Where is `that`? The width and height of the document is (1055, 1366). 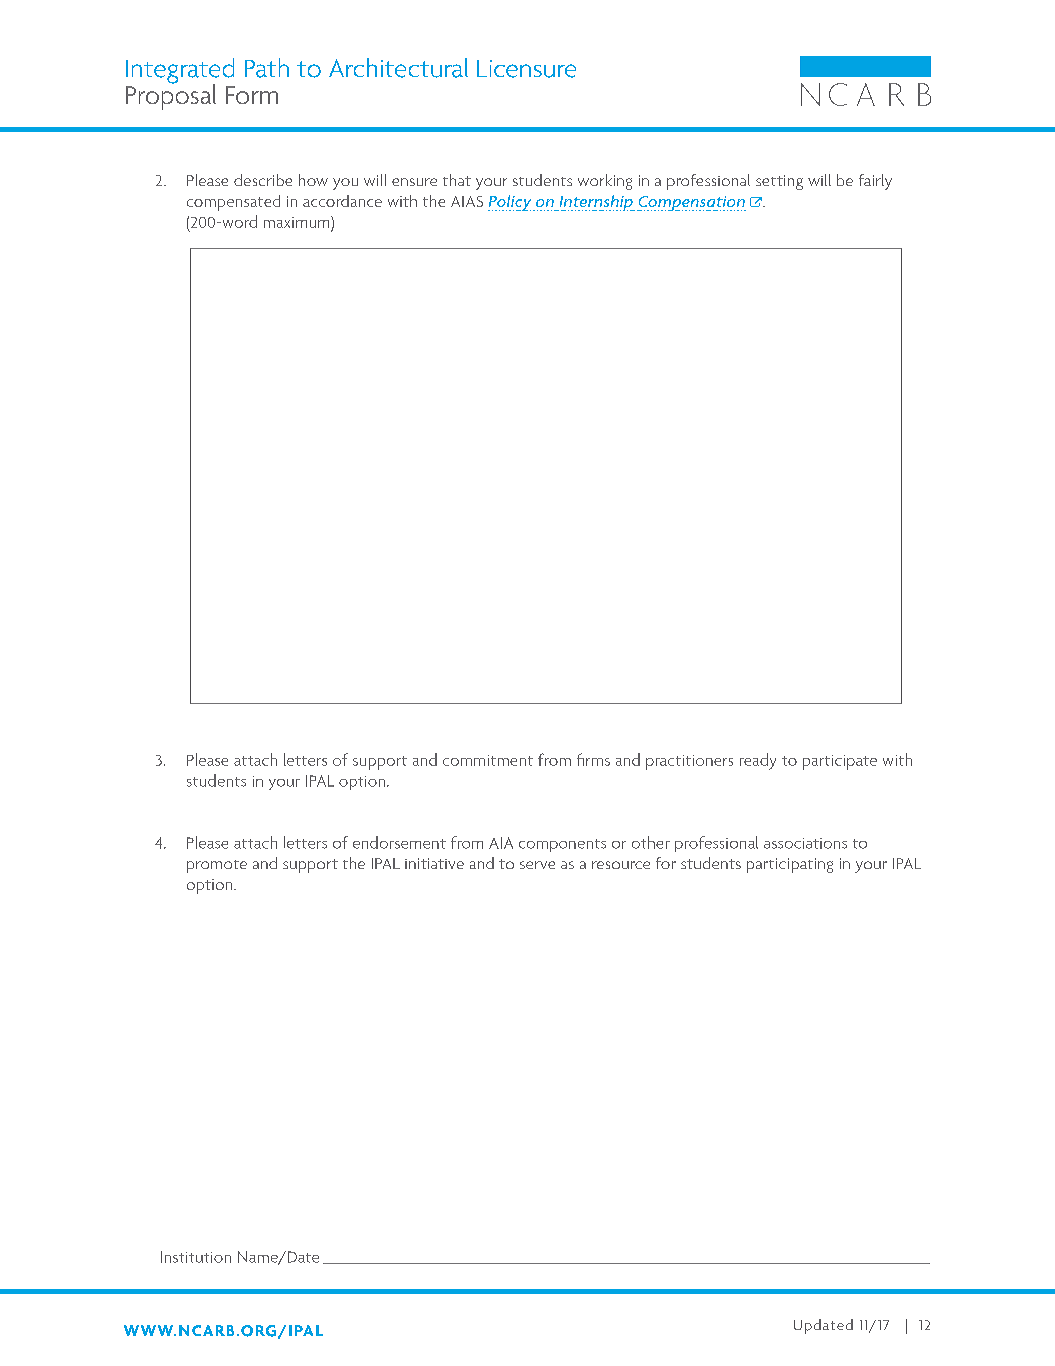
that is located at coordinates (457, 180).
